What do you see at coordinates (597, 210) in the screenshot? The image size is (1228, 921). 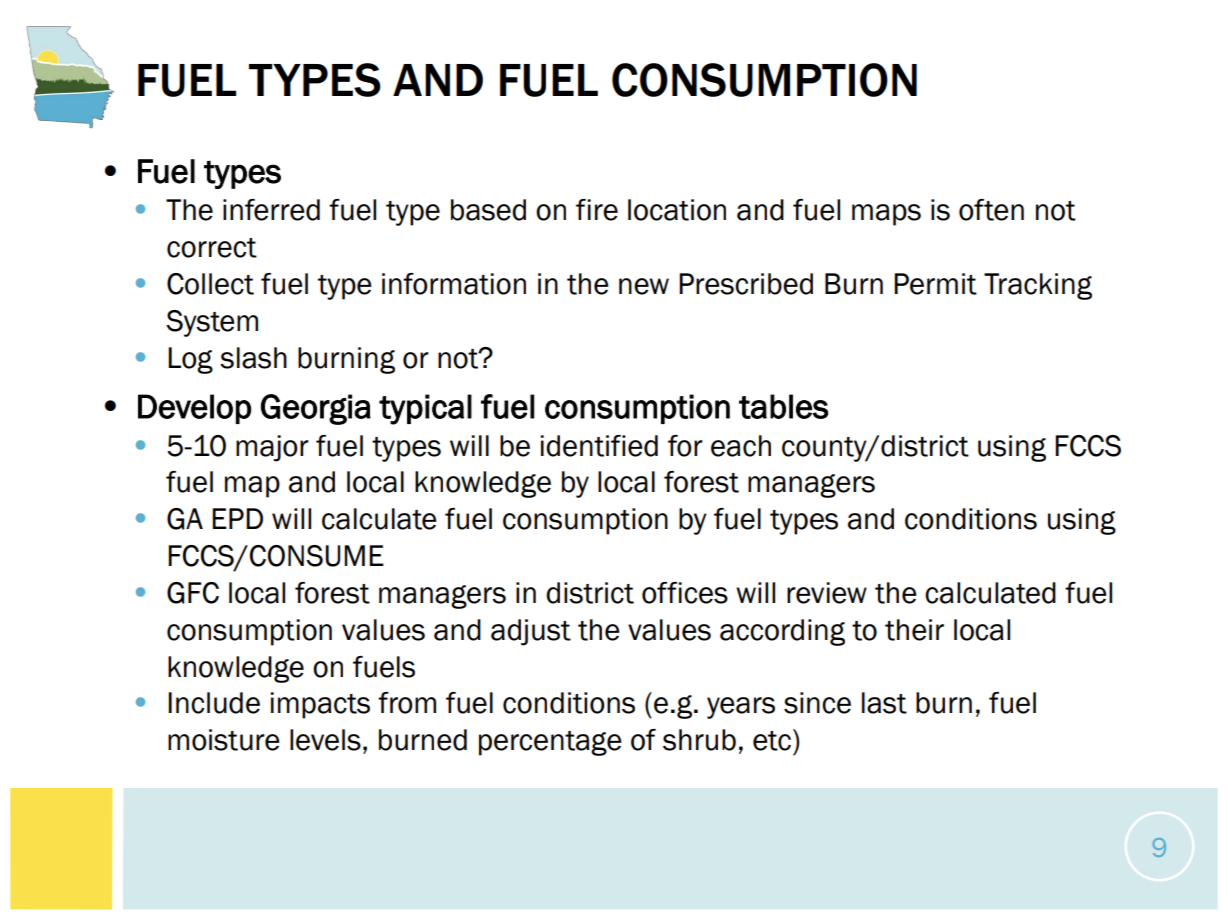 I see `fire` at bounding box center [597, 210].
